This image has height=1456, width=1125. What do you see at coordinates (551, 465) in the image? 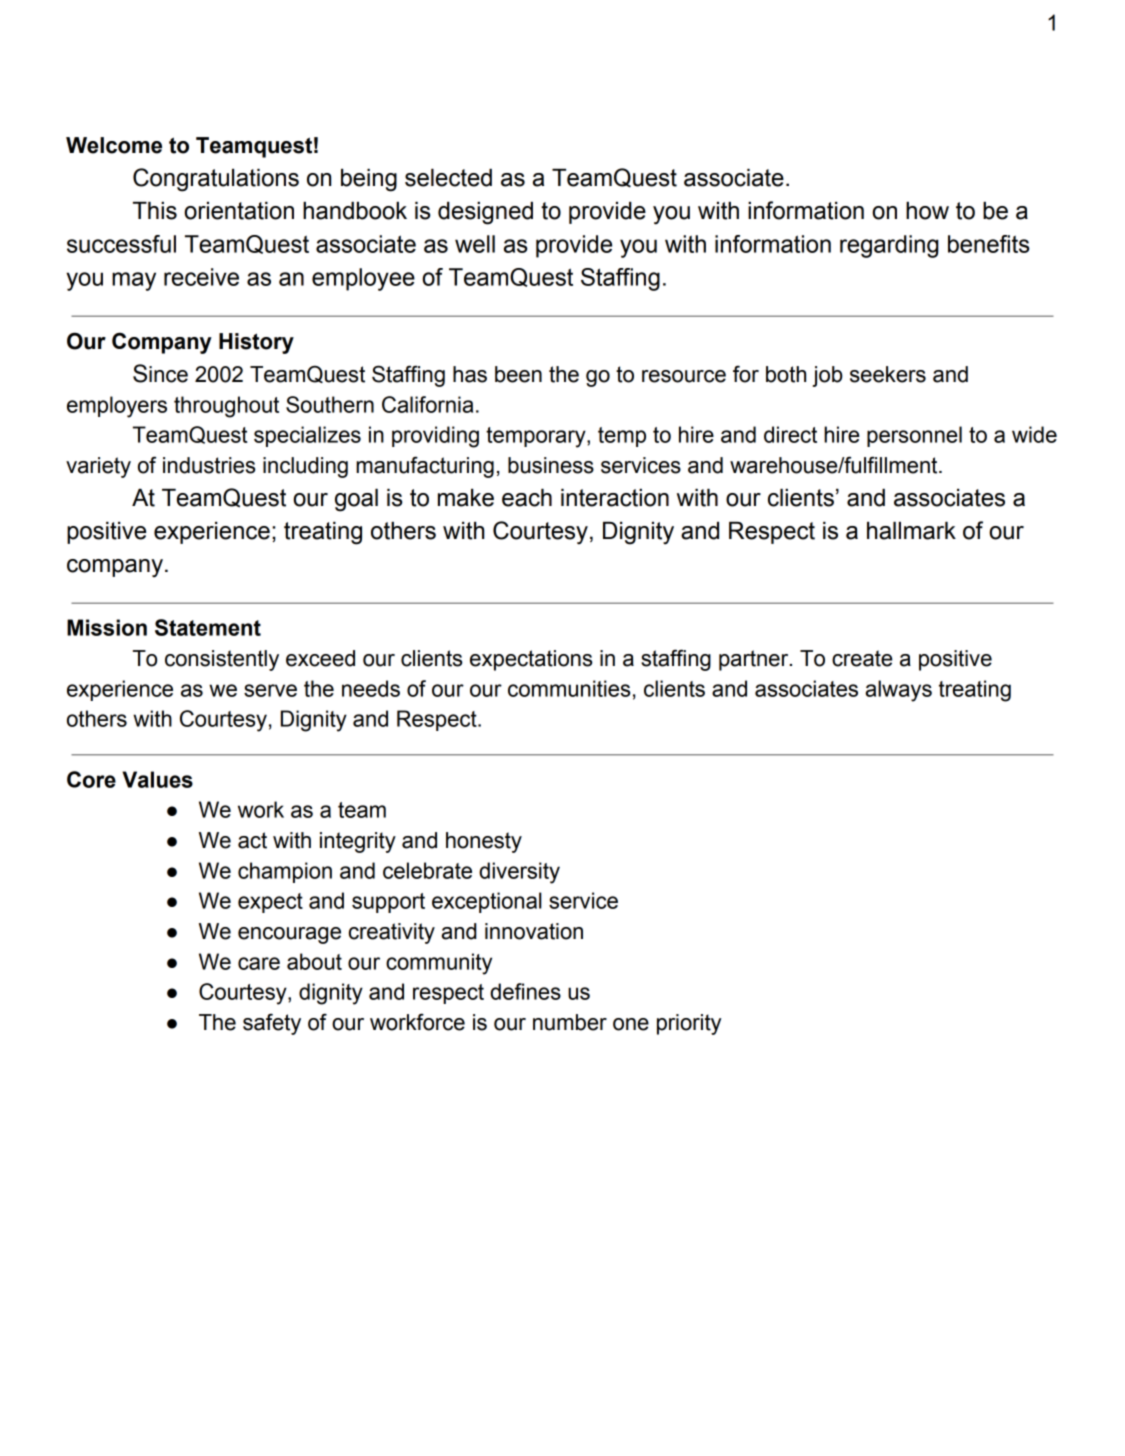
I see `business` at bounding box center [551, 465].
